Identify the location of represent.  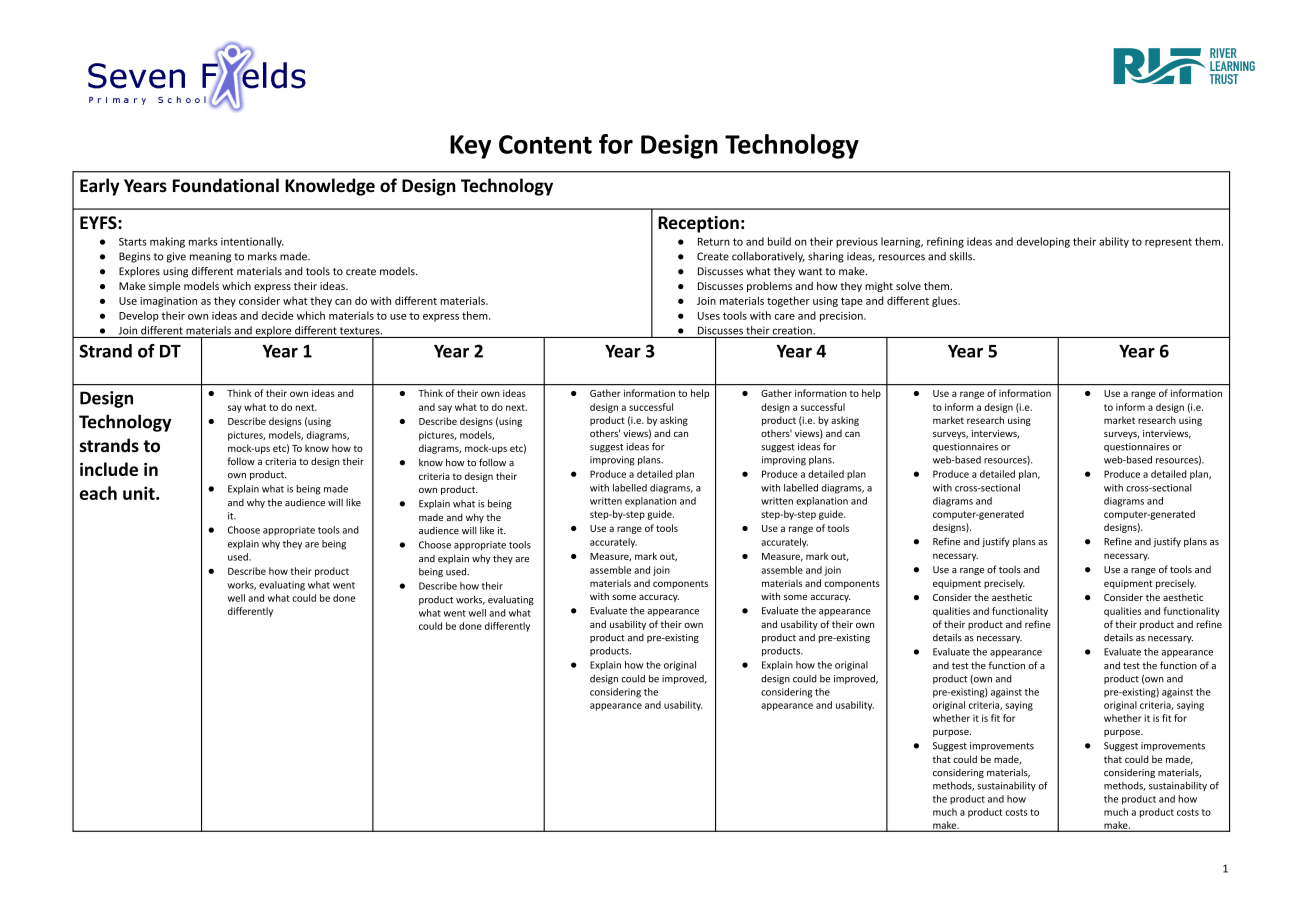
(1168, 243).
